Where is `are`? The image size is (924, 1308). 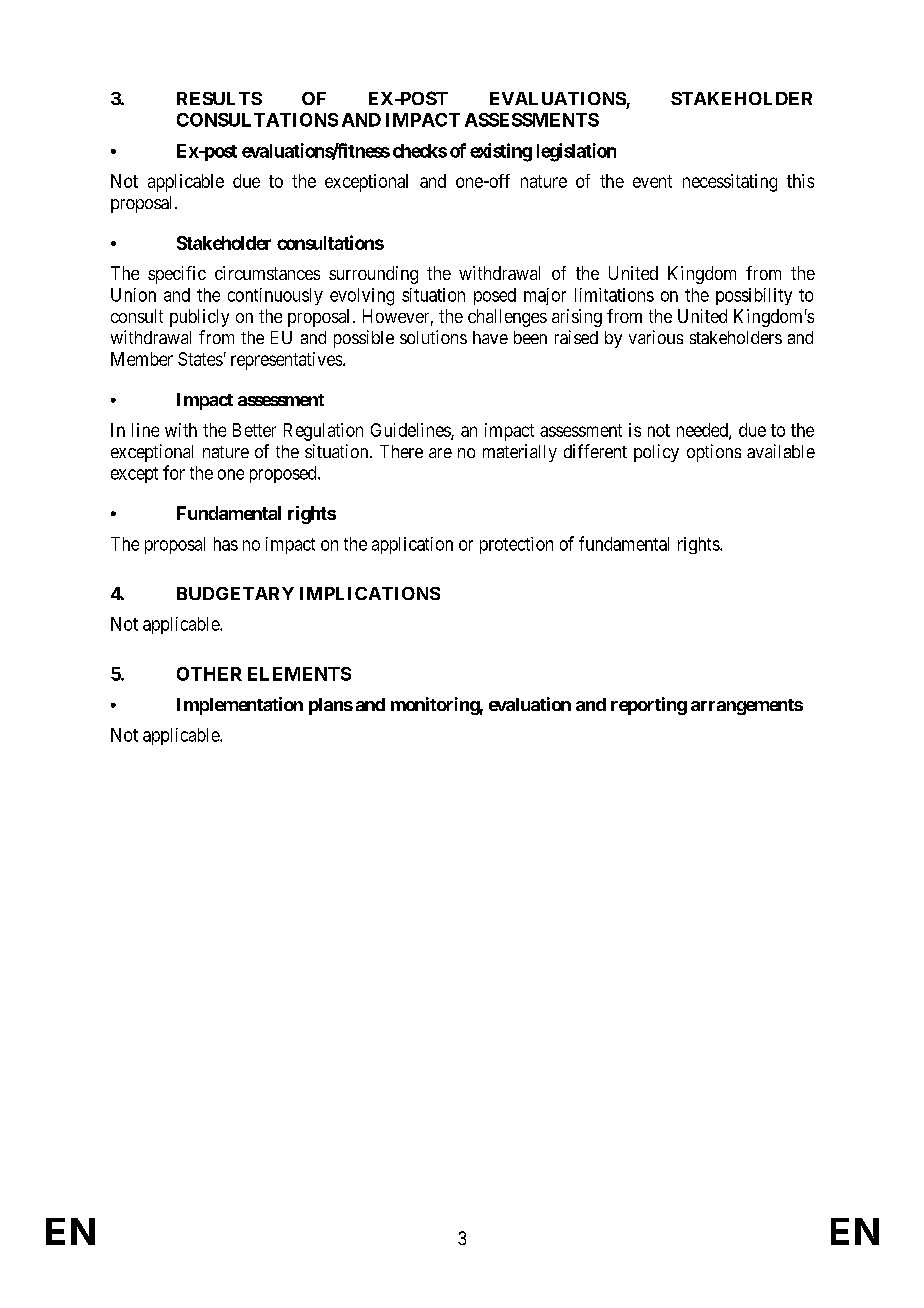
are is located at coordinates (440, 453).
